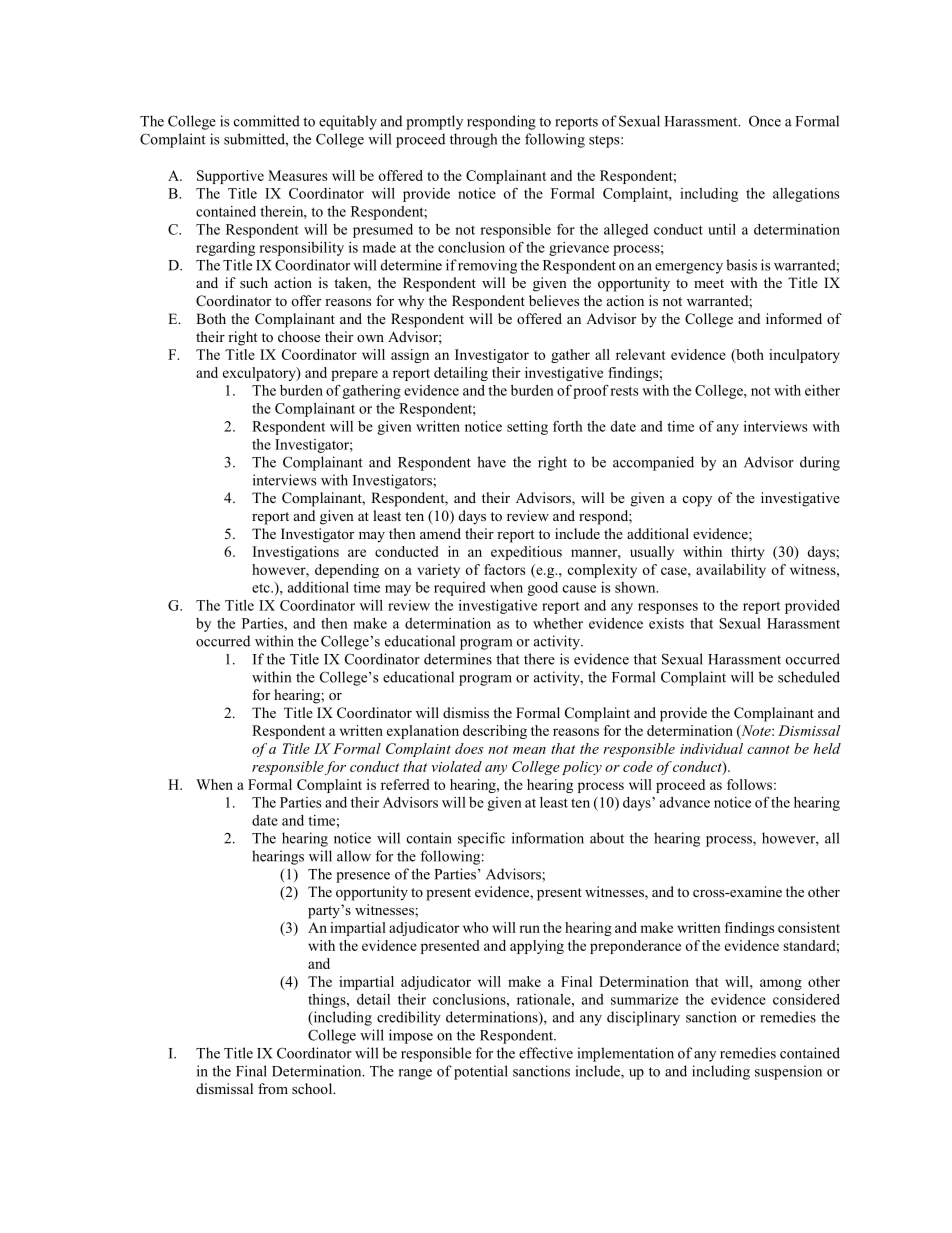  I want to click on setting, so click(527, 428).
